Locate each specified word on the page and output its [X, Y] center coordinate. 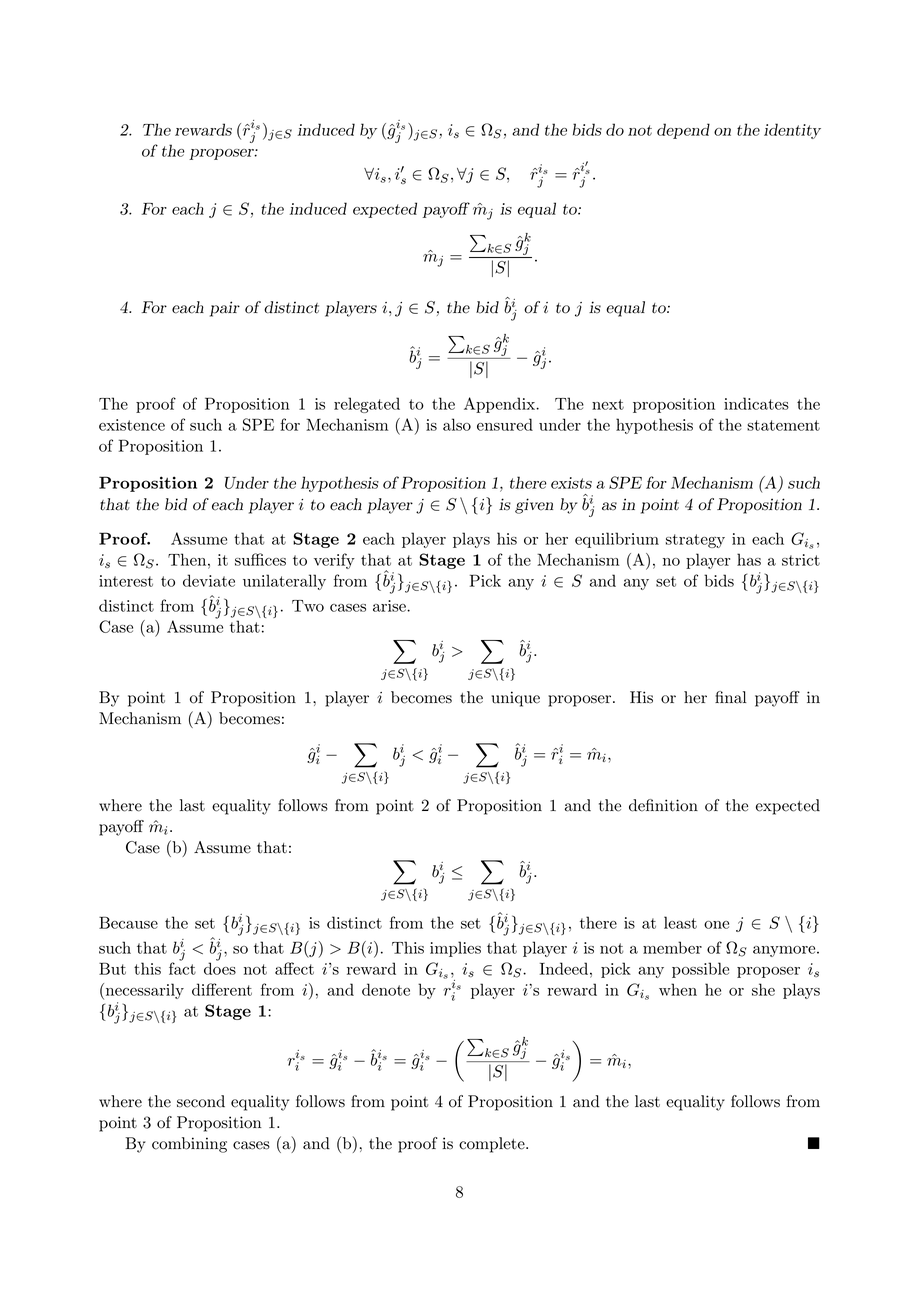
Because [128, 922]
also [457, 424]
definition [663, 805]
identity [792, 131]
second [201, 1101]
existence [132, 425]
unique [515, 699]
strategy [695, 541]
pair [225, 309]
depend [683, 131]
